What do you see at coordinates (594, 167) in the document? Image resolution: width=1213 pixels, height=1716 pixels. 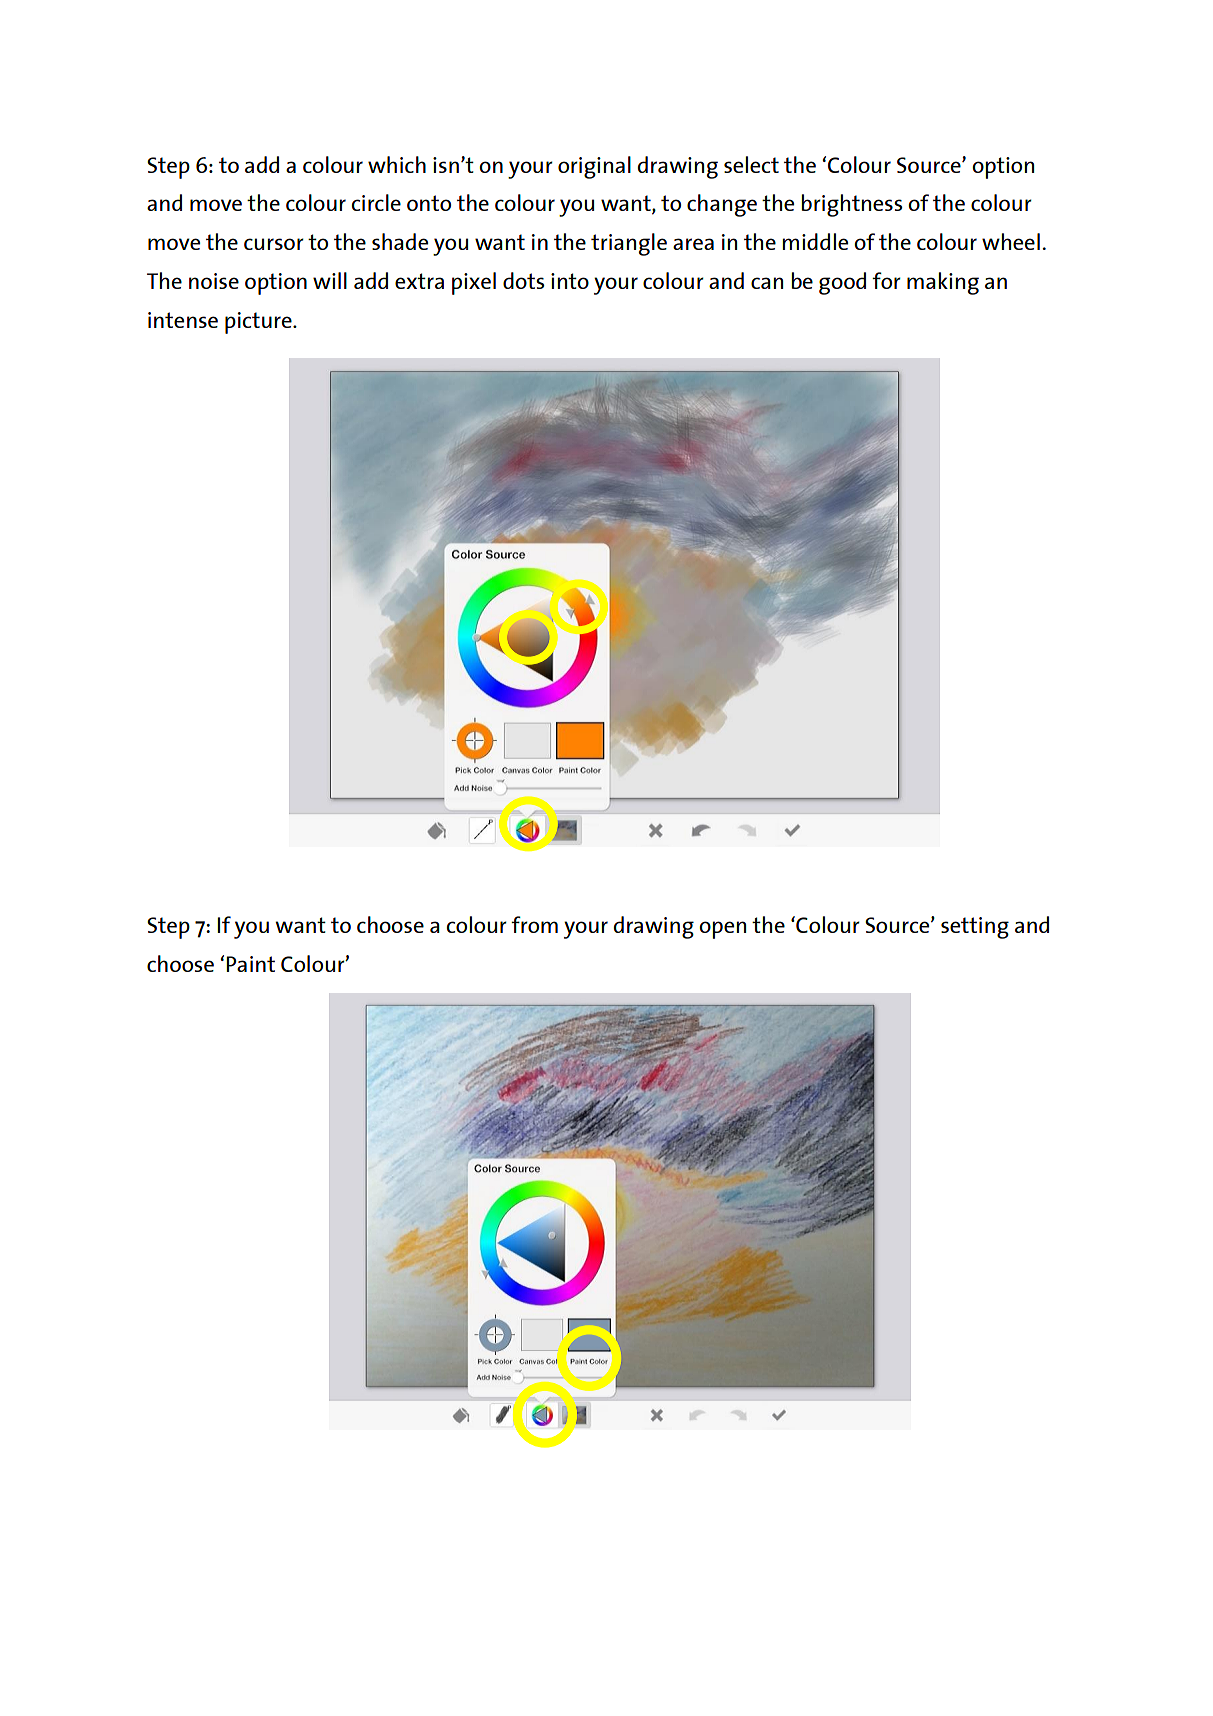 I see `original` at bounding box center [594, 167].
